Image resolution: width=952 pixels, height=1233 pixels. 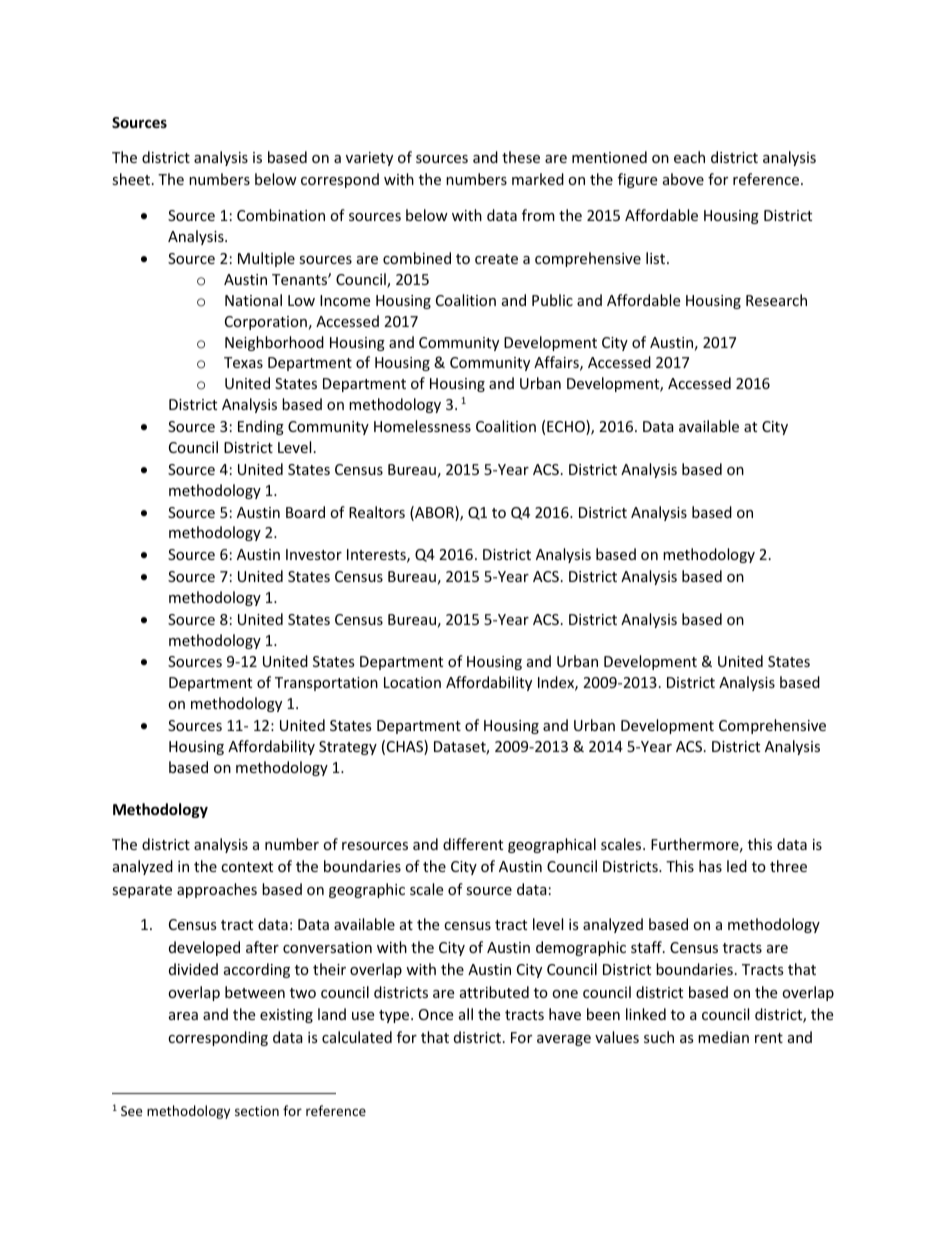 I want to click on all, so click(x=466, y=1014).
